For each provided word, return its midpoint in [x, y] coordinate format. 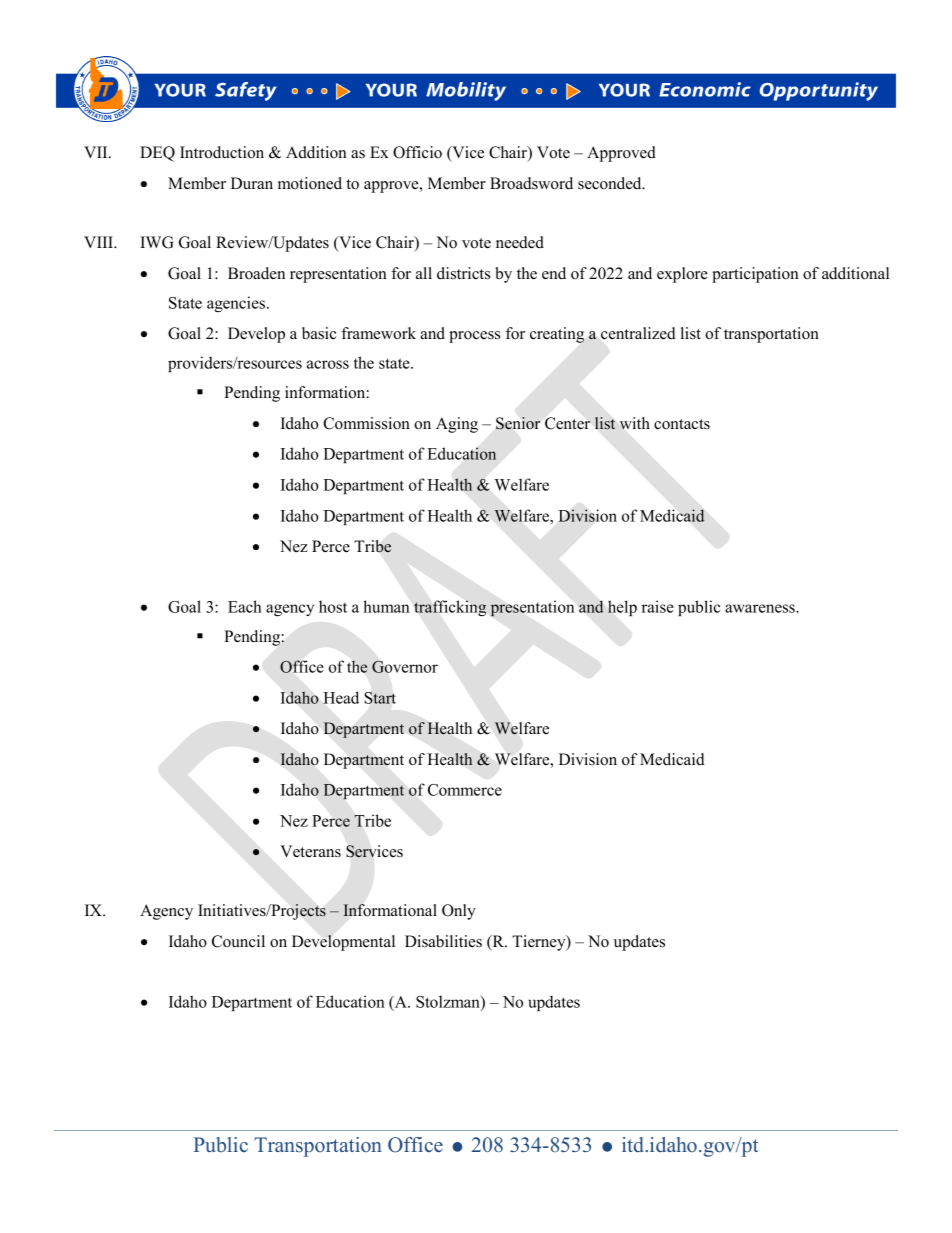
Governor [405, 666]
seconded [611, 183]
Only [459, 912]
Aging [457, 425]
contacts [682, 424]
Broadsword [531, 183]
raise [658, 606]
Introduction [222, 152]
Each [245, 606]
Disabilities [443, 941]
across [328, 364]
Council [238, 941]
